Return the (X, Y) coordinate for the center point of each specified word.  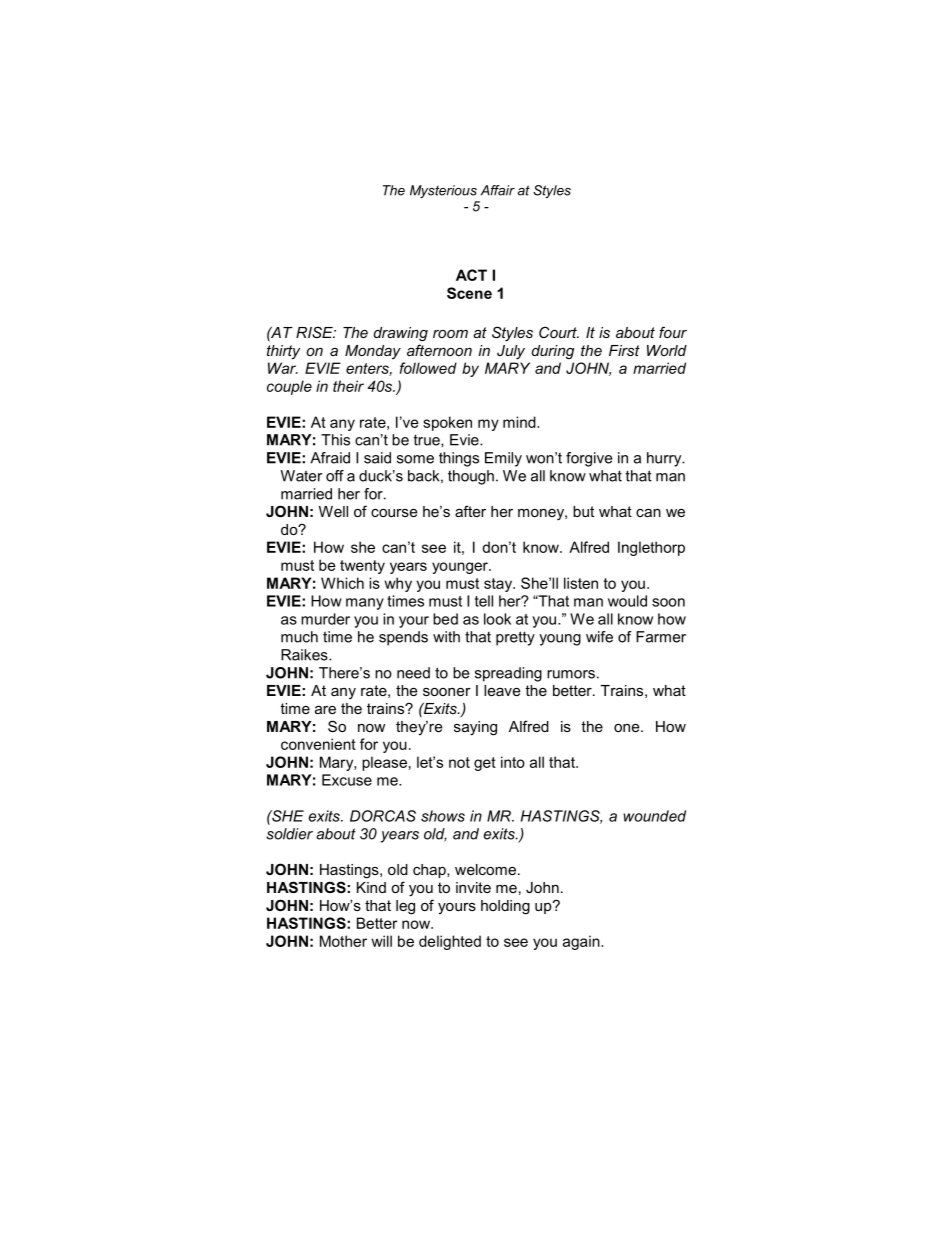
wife (599, 637)
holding (505, 907)
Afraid (330, 458)
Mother (343, 941)
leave (502, 690)
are (325, 710)
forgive (589, 459)
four (673, 332)
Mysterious (443, 191)
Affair (498, 190)
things (459, 459)
